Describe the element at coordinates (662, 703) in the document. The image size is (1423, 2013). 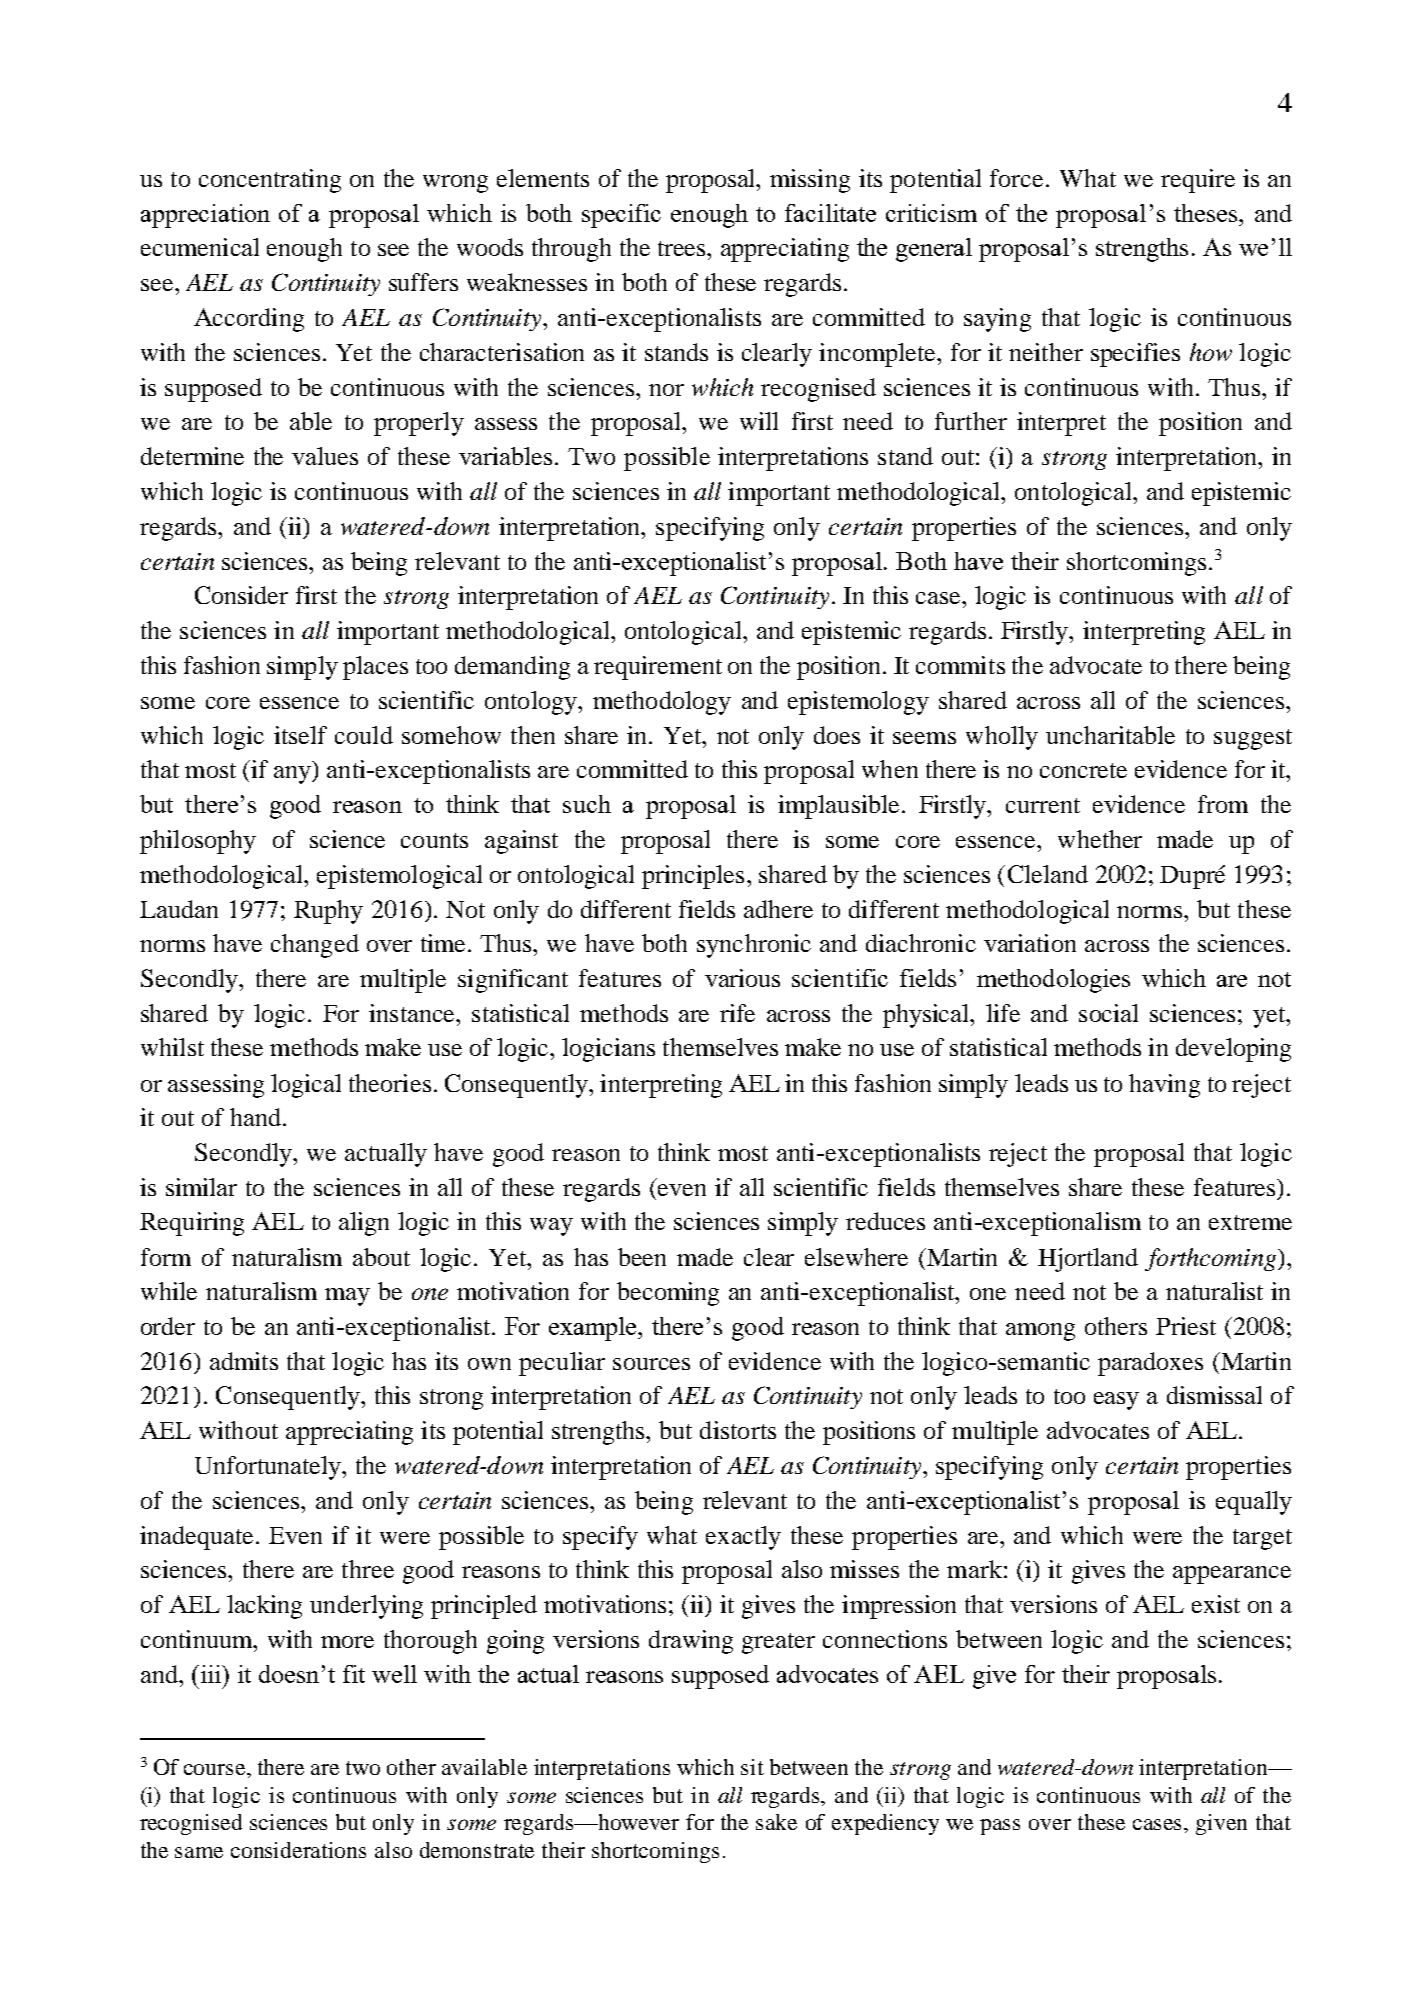
I see `methodology` at that location.
